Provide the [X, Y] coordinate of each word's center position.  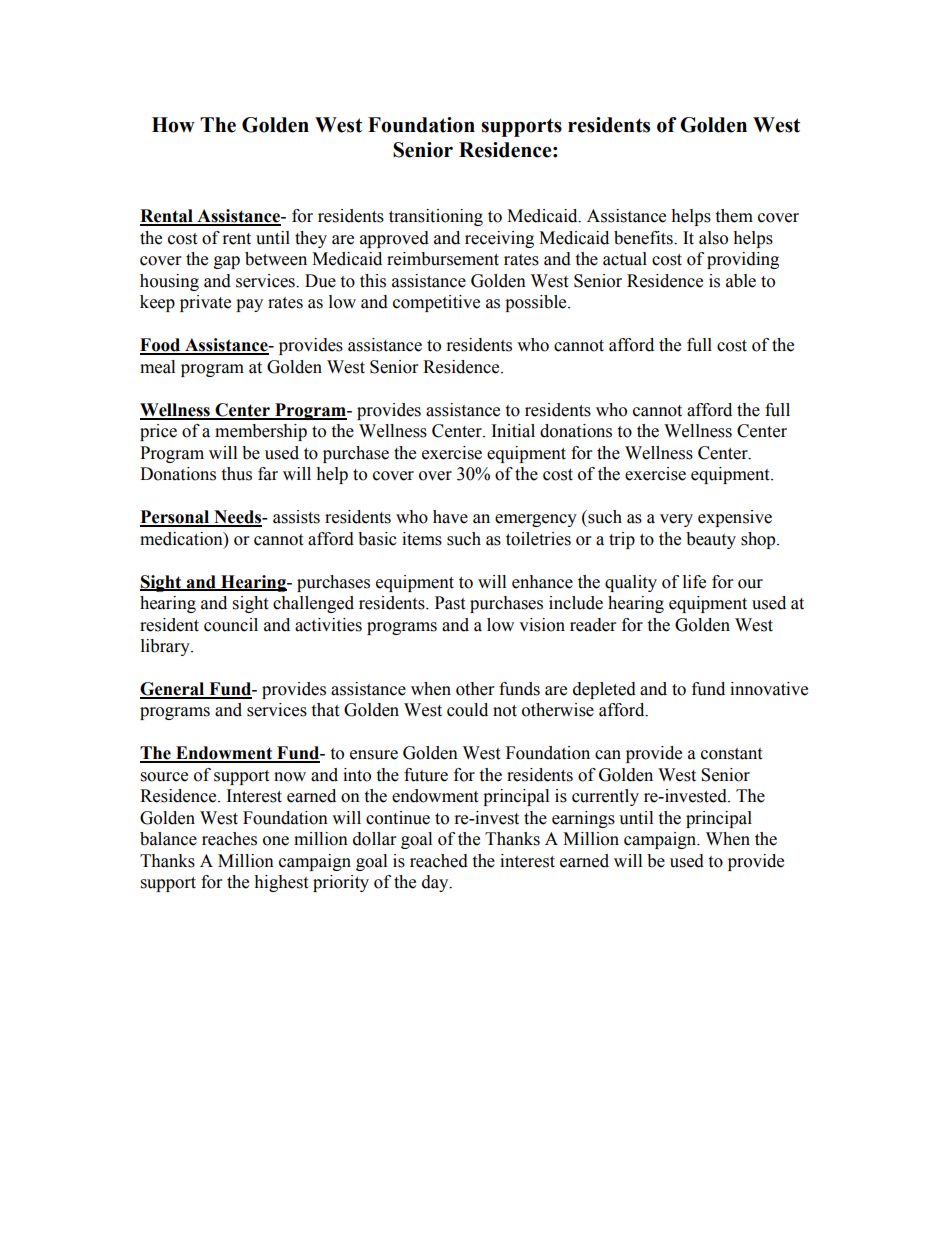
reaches [229, 839]
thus [236, 474]
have [450, 517]
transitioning [436, 217]
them [734, 216]
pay [249, 305]
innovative [769, 689]
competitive [436, 303]
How [173, 125]
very [676, 520]
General [173, 690]
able [741, 281]
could [467, 710]
